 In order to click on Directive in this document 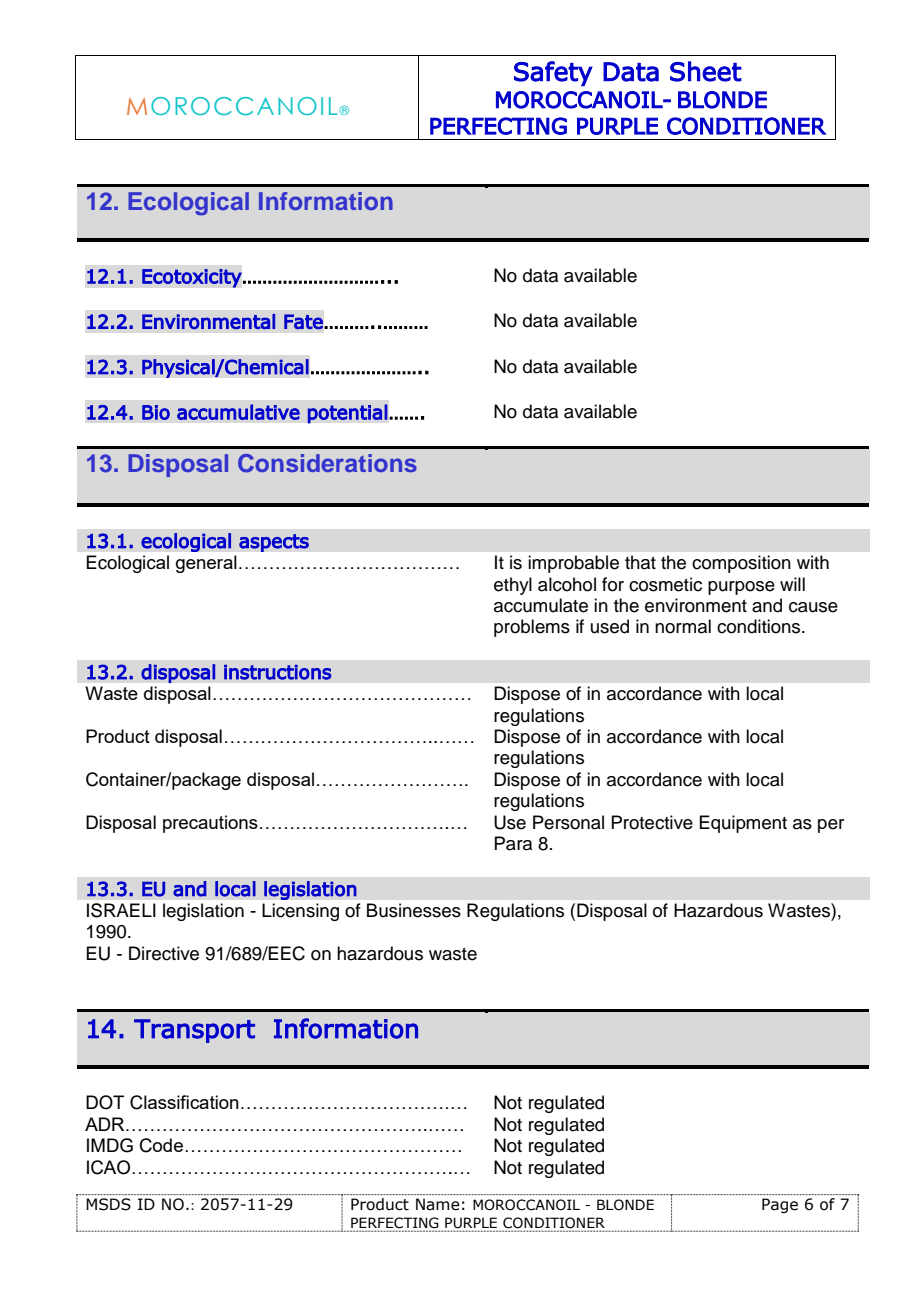, I will do `click(164, 953)`.
